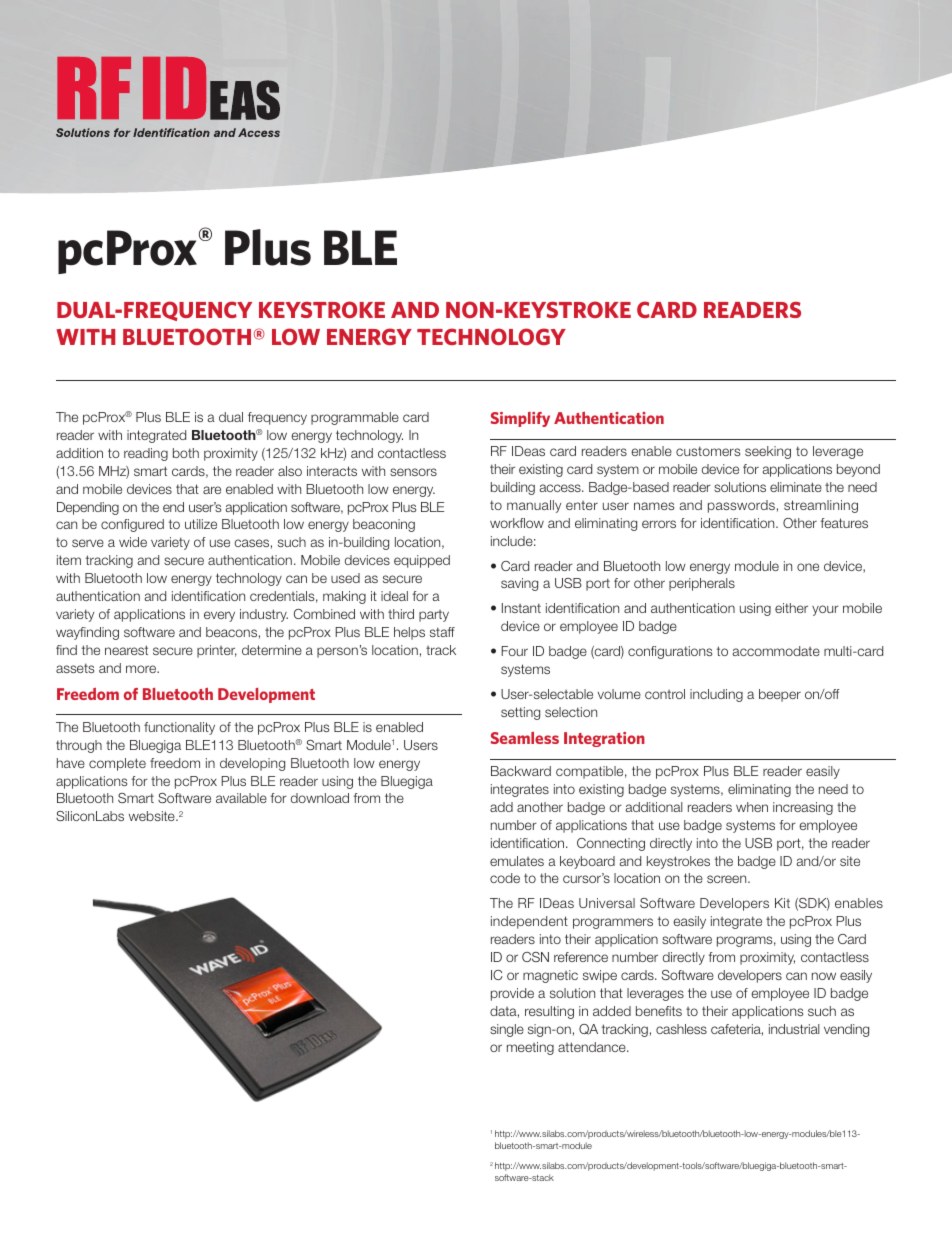  What do you see at coordinates (505, 878) in the screenshot?
I see `code` at bounding box center [505, 878].
